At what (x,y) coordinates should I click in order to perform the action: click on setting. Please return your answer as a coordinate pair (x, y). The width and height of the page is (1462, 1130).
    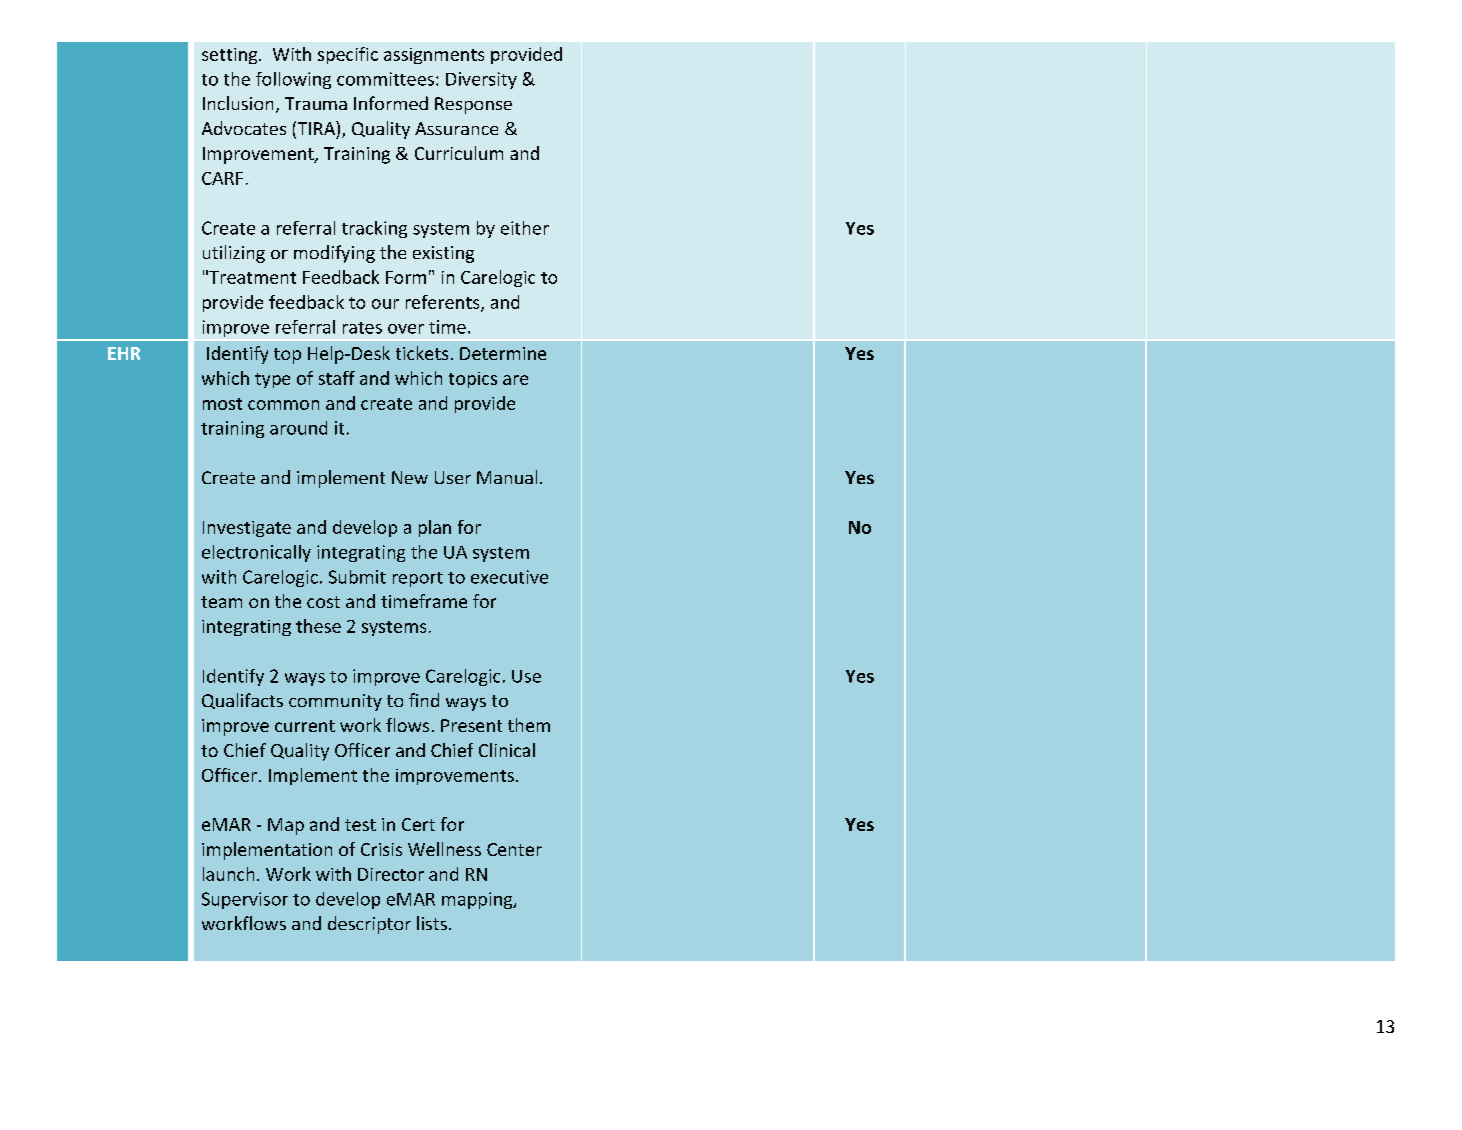
    Looking at the image, I should click on (231, 56).
